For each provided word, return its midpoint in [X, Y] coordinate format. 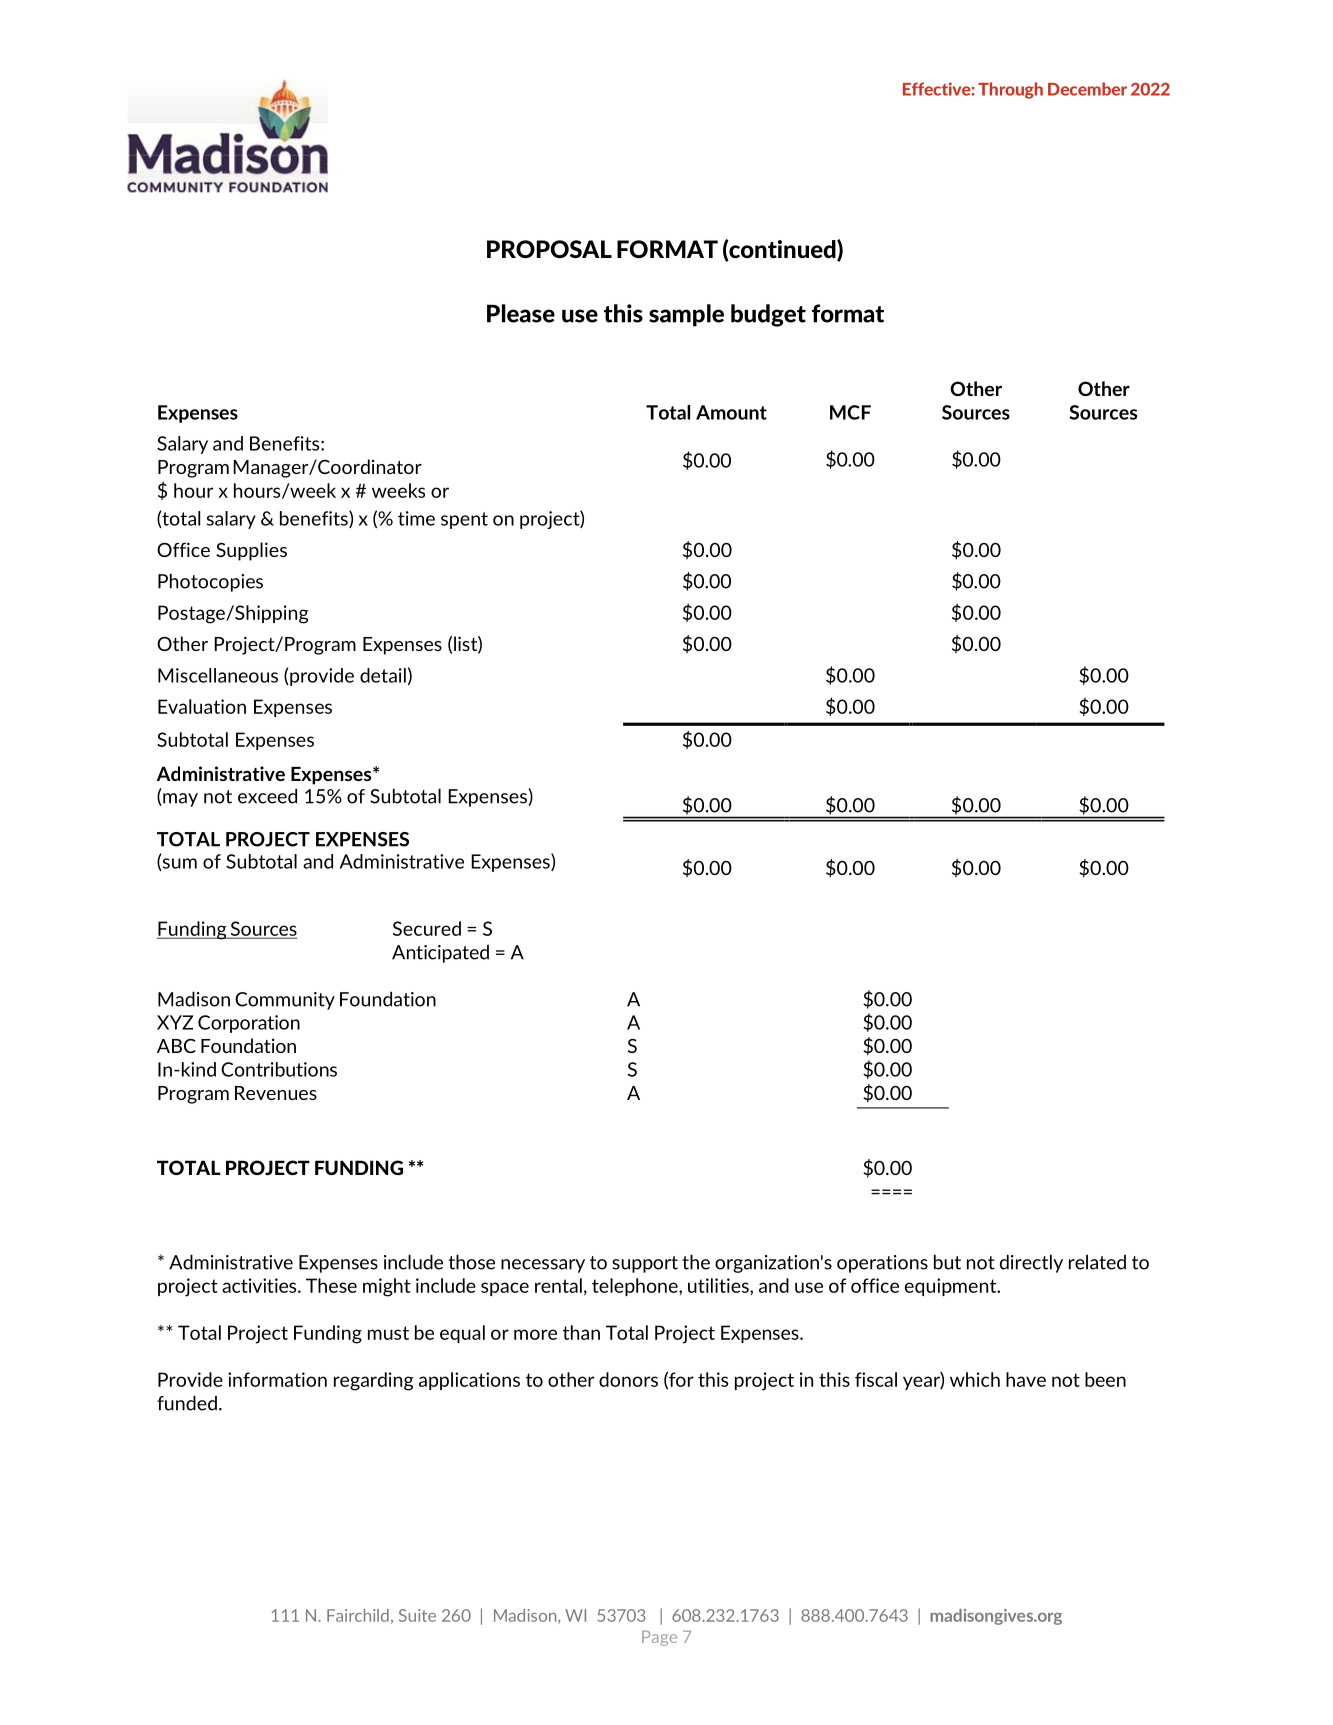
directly [1031, 1264]
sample [686, 315]
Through [1010, 90]
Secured [427, 928]
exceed [267, 796]
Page [659, 1638]
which [975, 1379]
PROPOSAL [549, 249]
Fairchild [358, 1615]
